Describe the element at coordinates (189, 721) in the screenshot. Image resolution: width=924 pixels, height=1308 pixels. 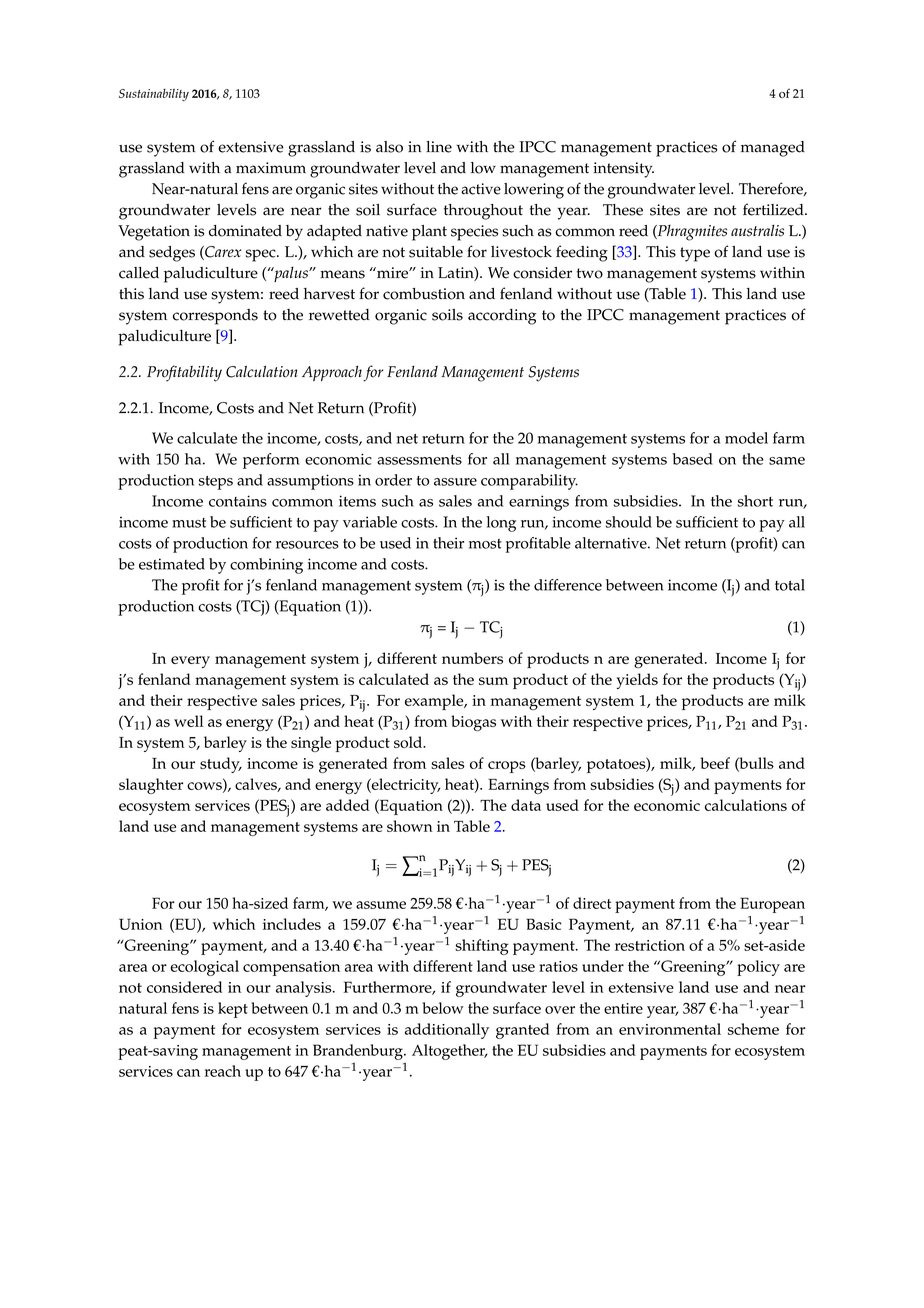
I see `well` at that location.
